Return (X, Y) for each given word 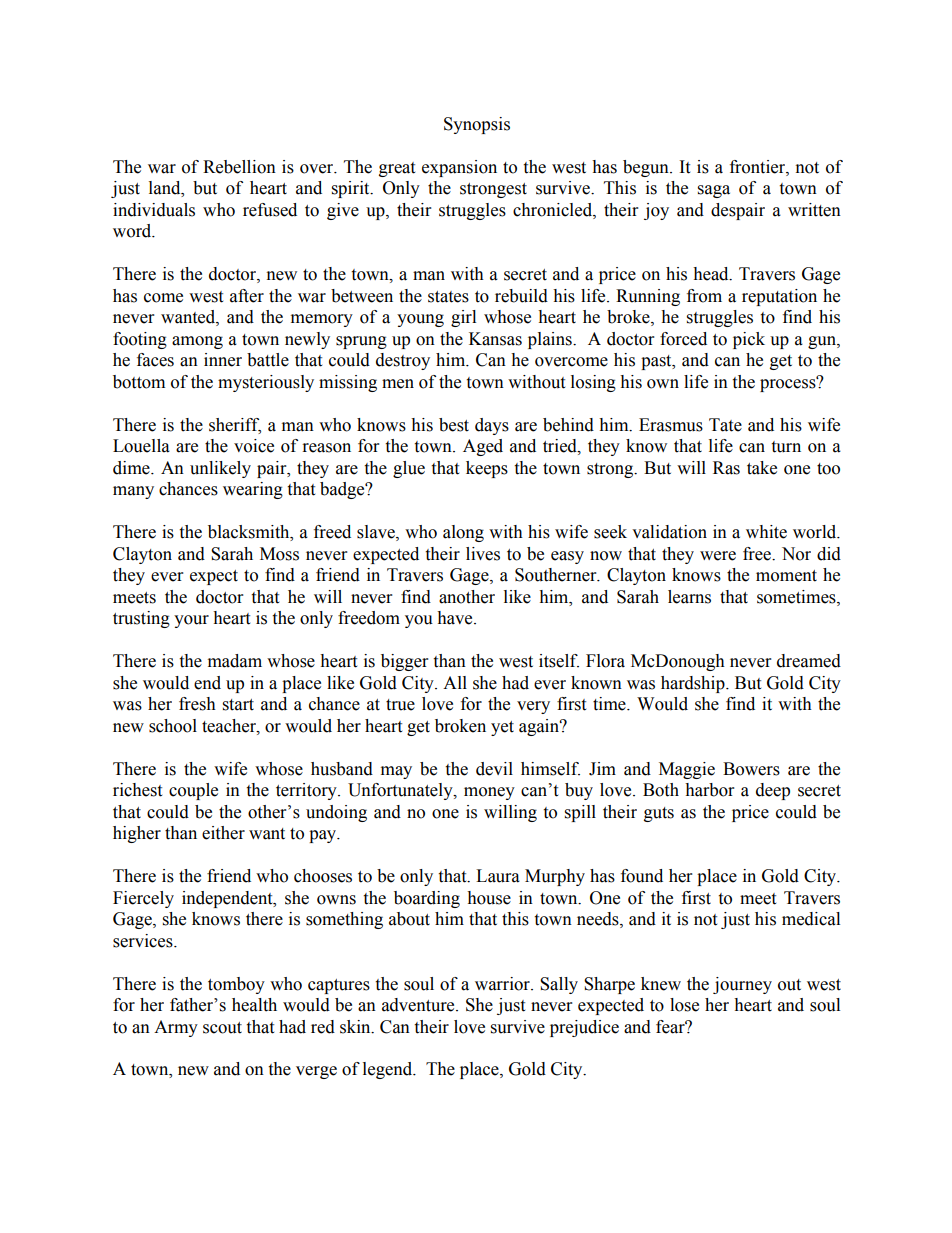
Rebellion (239, 167)
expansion (459, 168)
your (191, 621)
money (489, 793)
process (789, 384)
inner (223, 360)
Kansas (495, 339)
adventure (419, 1005)
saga (714, 191)
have (456, 618)
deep (773, 791)
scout (222, 1028)
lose (684, 1005)
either (223, 833)
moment (786, 576)
